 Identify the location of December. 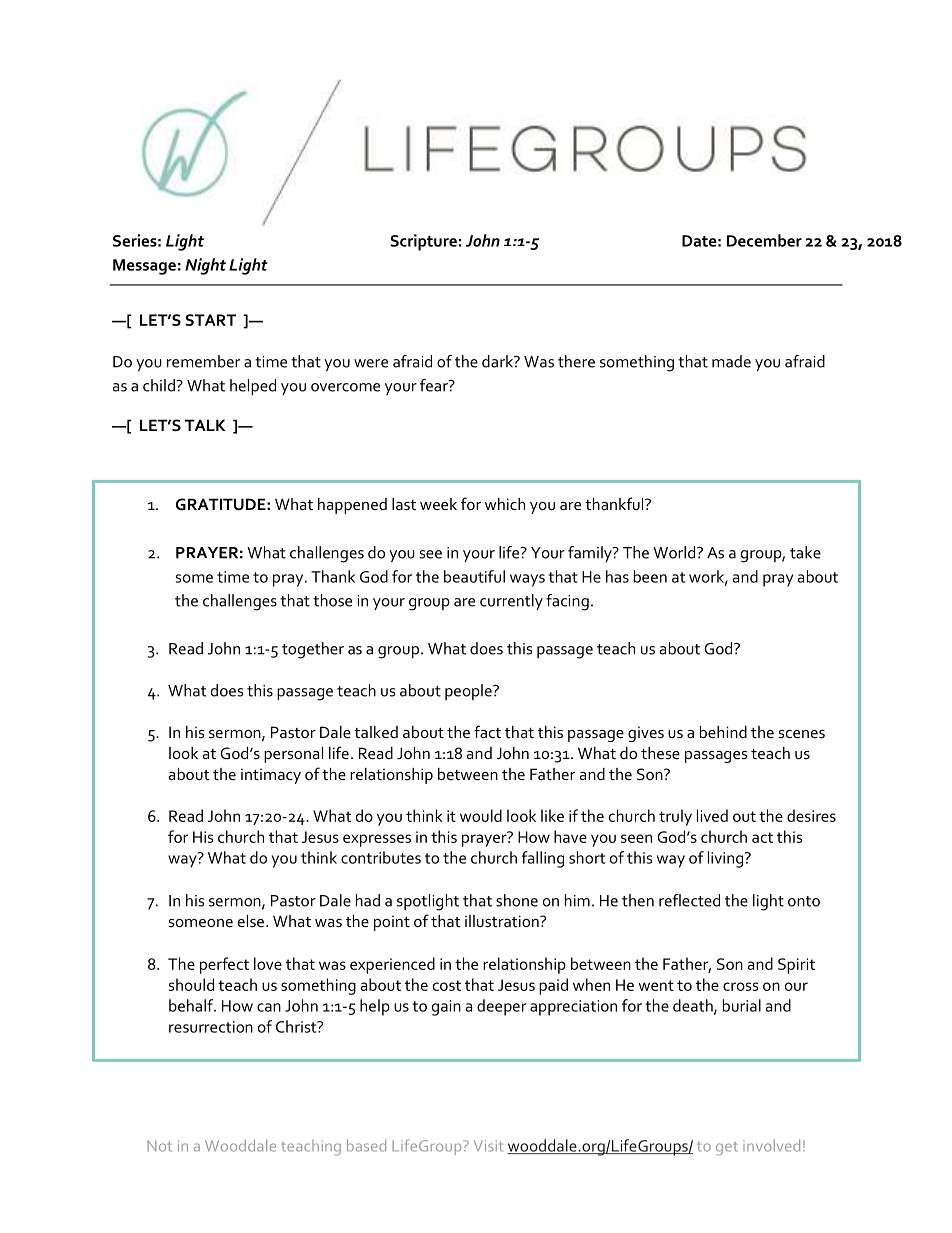
(764, 240).
